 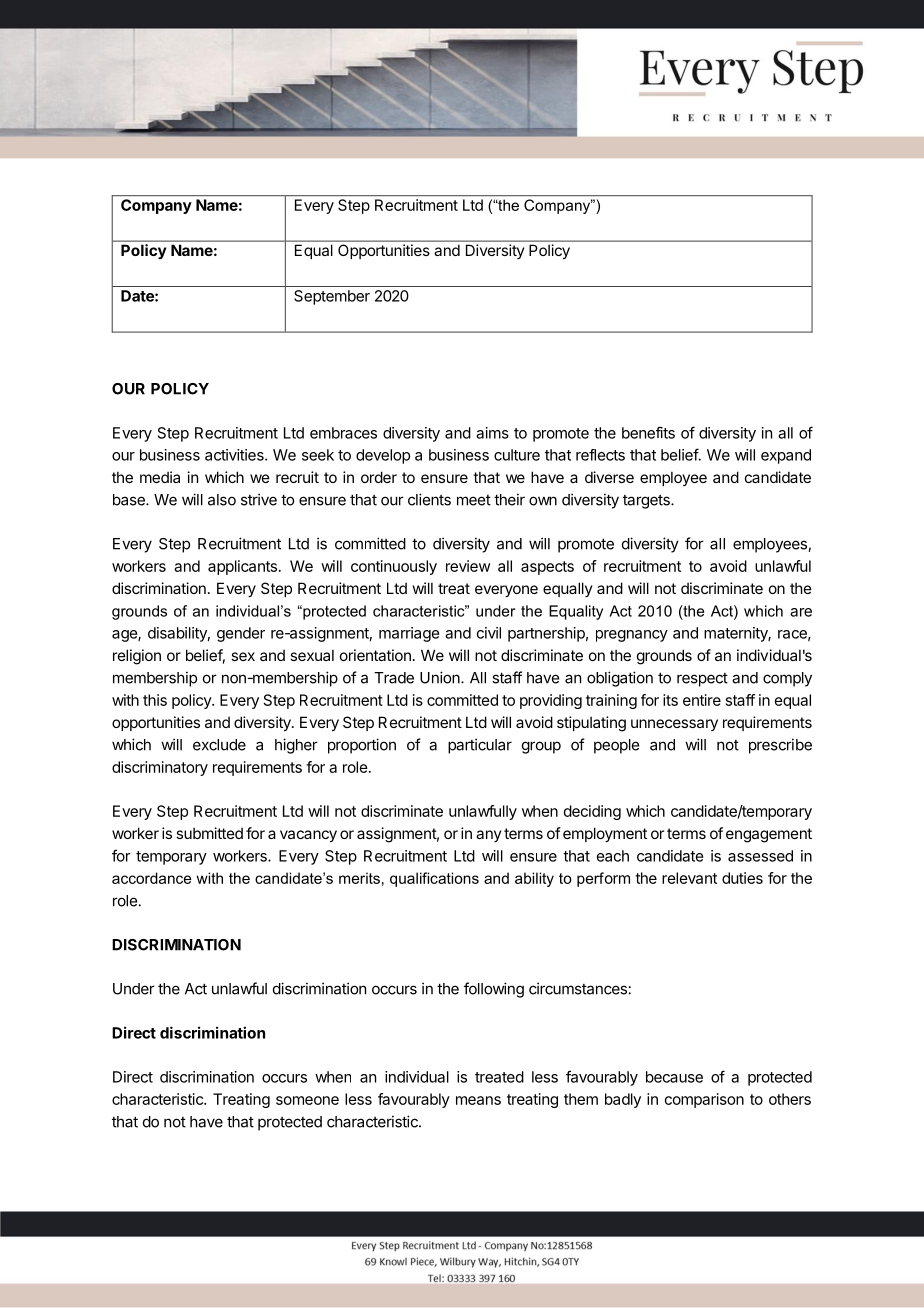 I want to click on aims, so click(x=492, y=433).
